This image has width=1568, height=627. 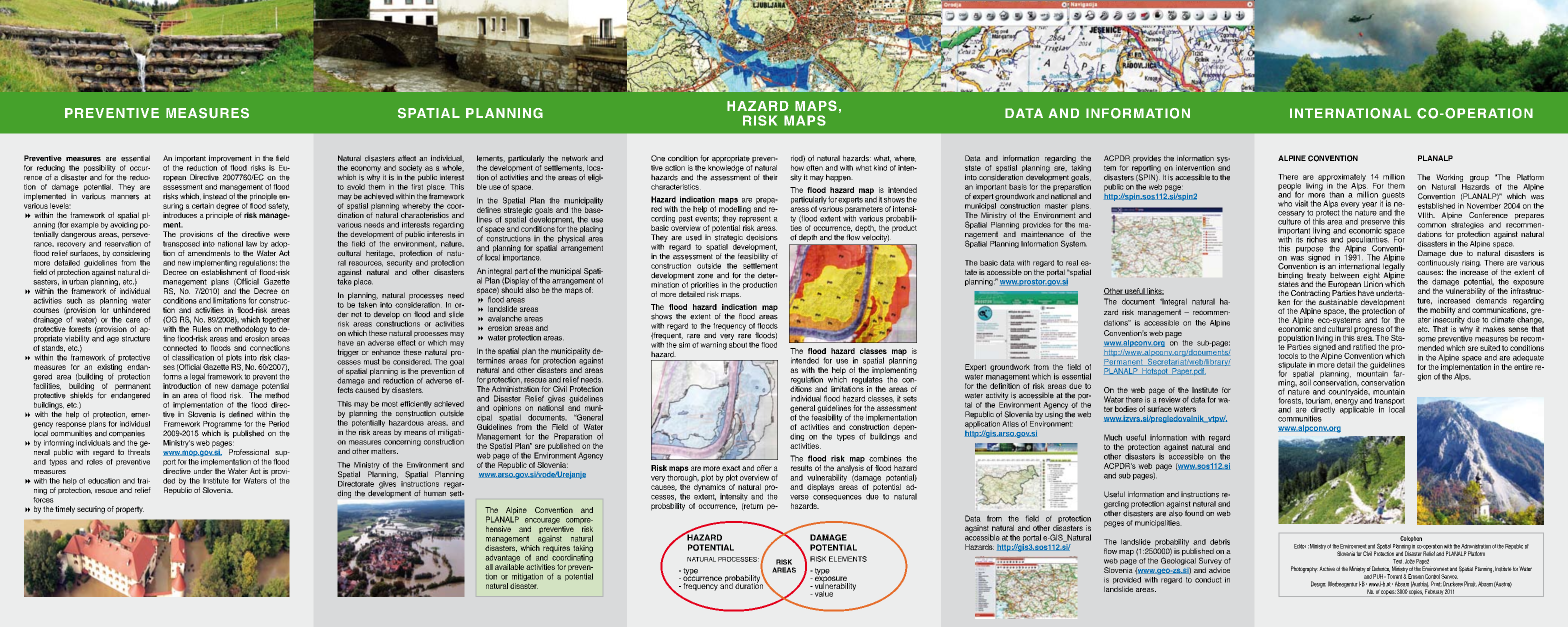 I want to click on about, so click(x=738, y=343).
